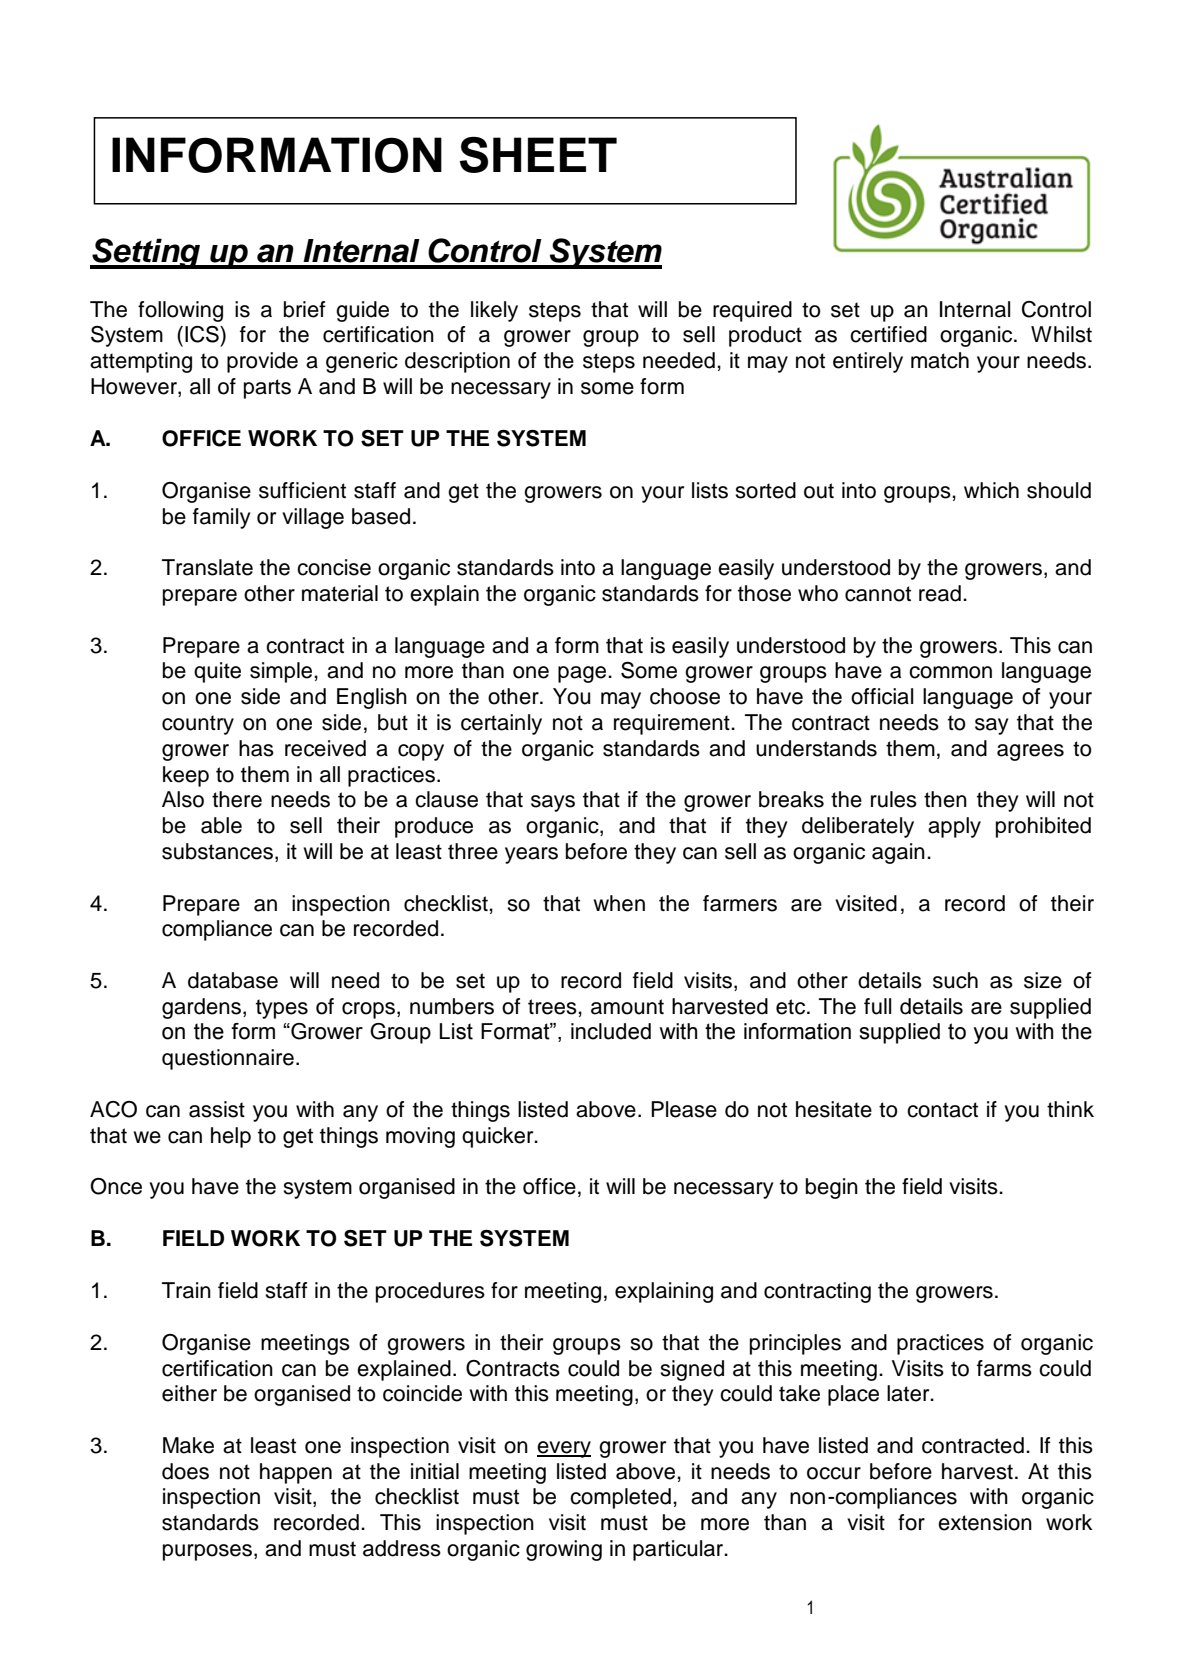 This screenshot has width=1184, height=1674. I want to click on quite, so click(217, 672).
